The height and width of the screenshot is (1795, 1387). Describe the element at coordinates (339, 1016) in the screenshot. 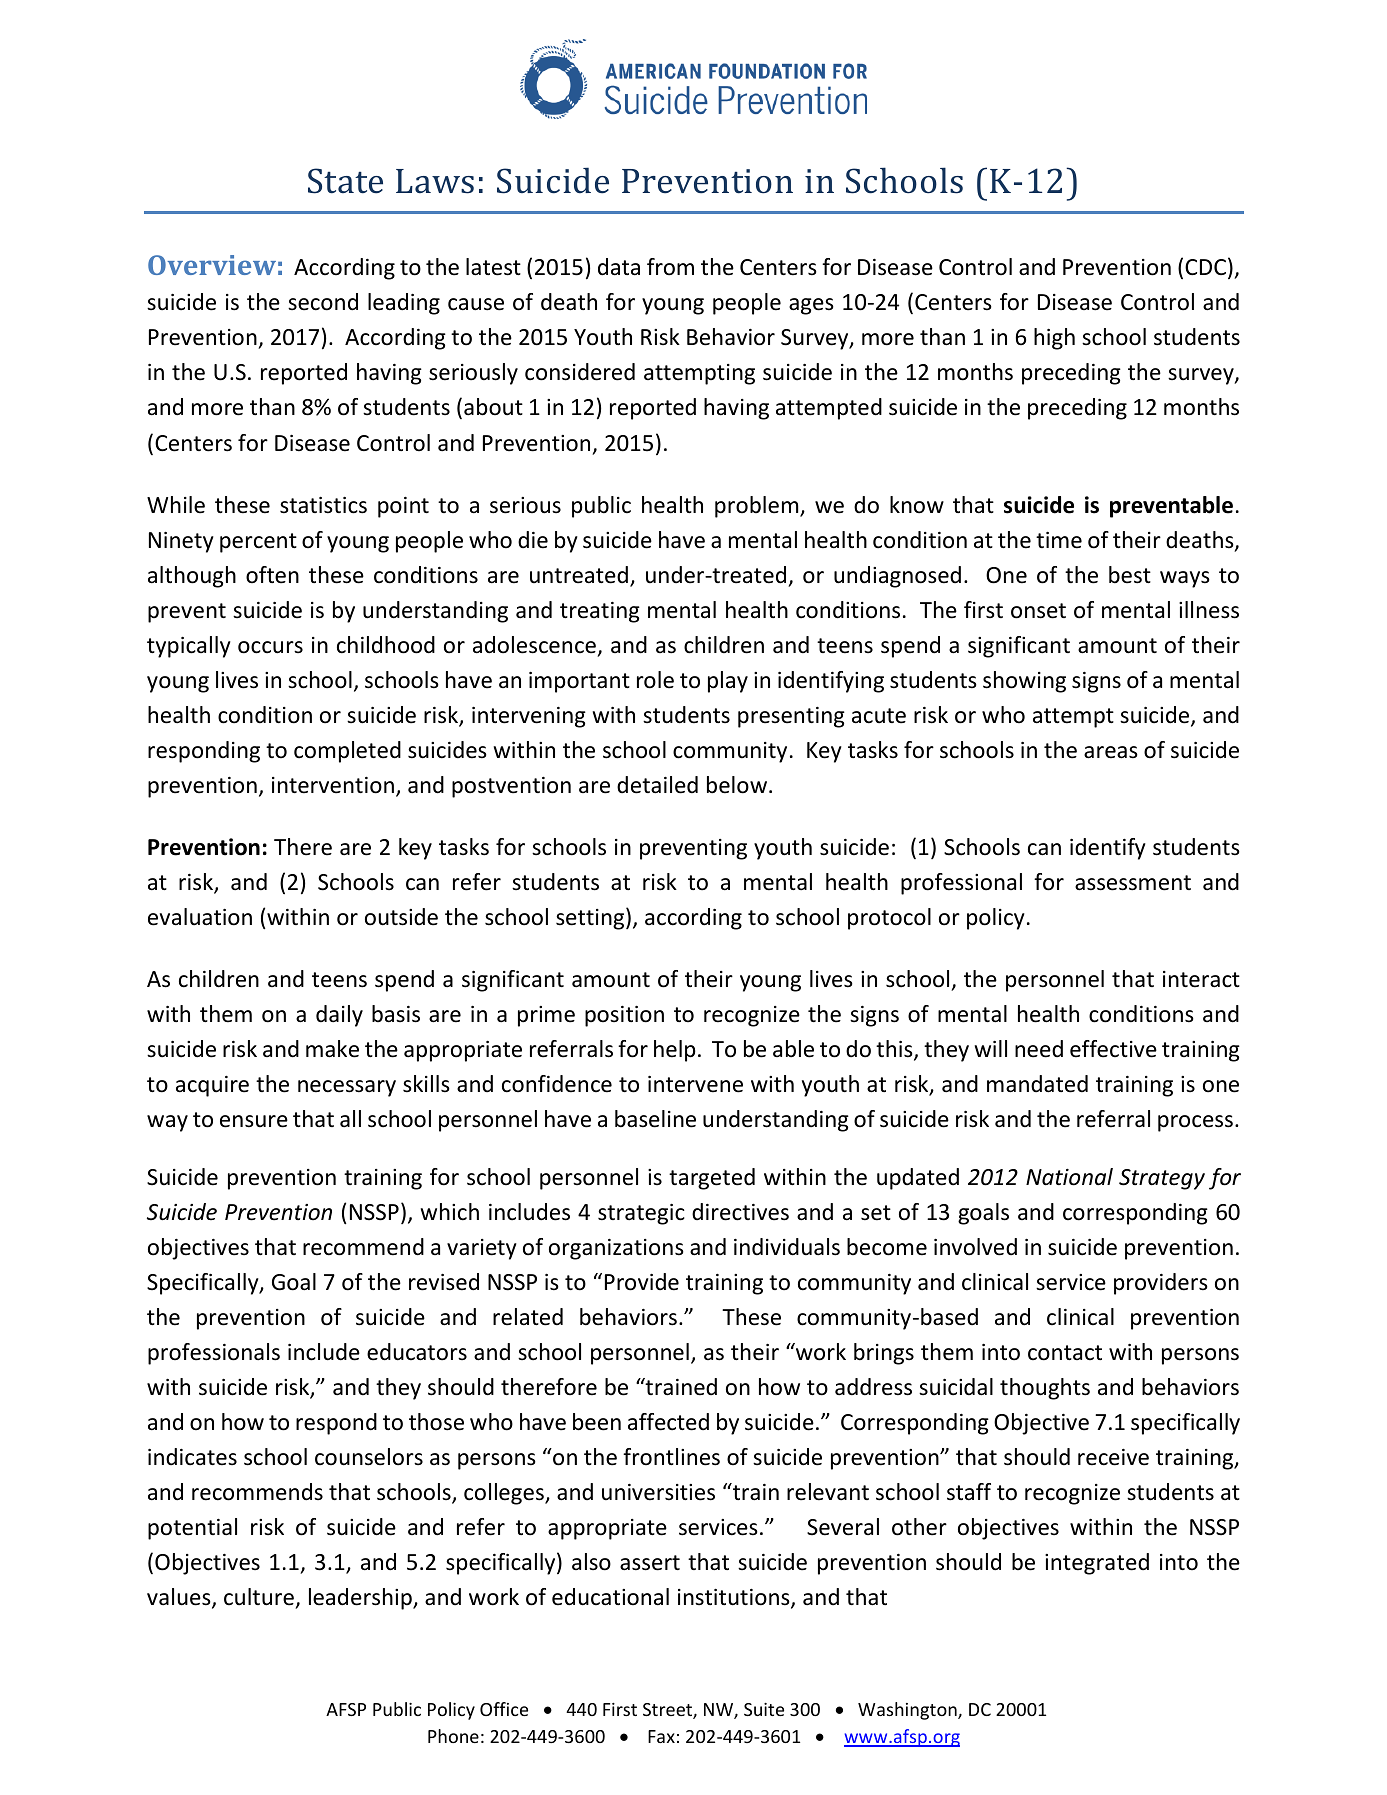

I see `daily` at that location.
